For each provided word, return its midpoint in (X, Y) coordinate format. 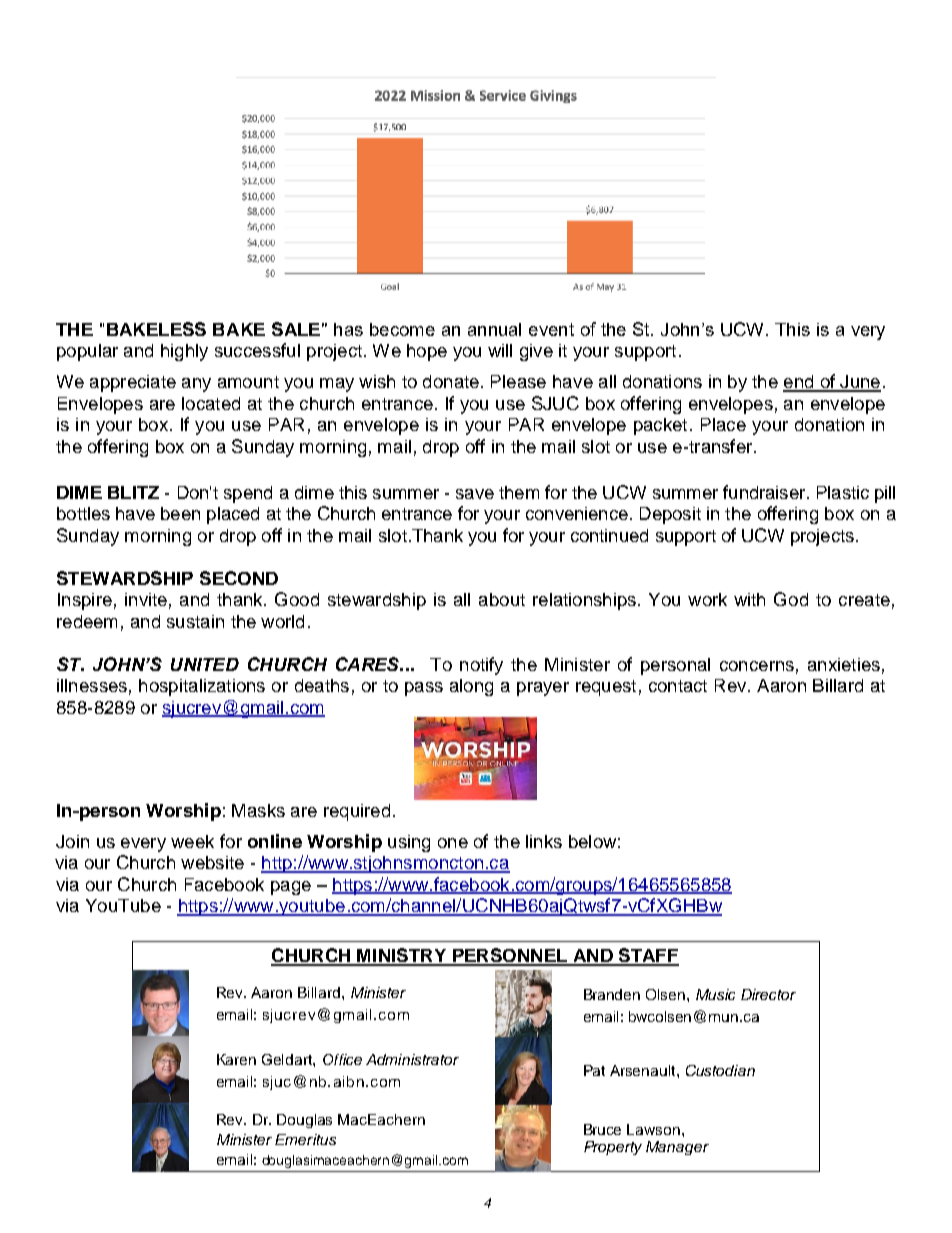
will (500, 350)
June (859, 383)
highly (184, 352)
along (471, 687)
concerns (757, 666)
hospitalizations (202, 687)
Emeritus (305, 1139)
